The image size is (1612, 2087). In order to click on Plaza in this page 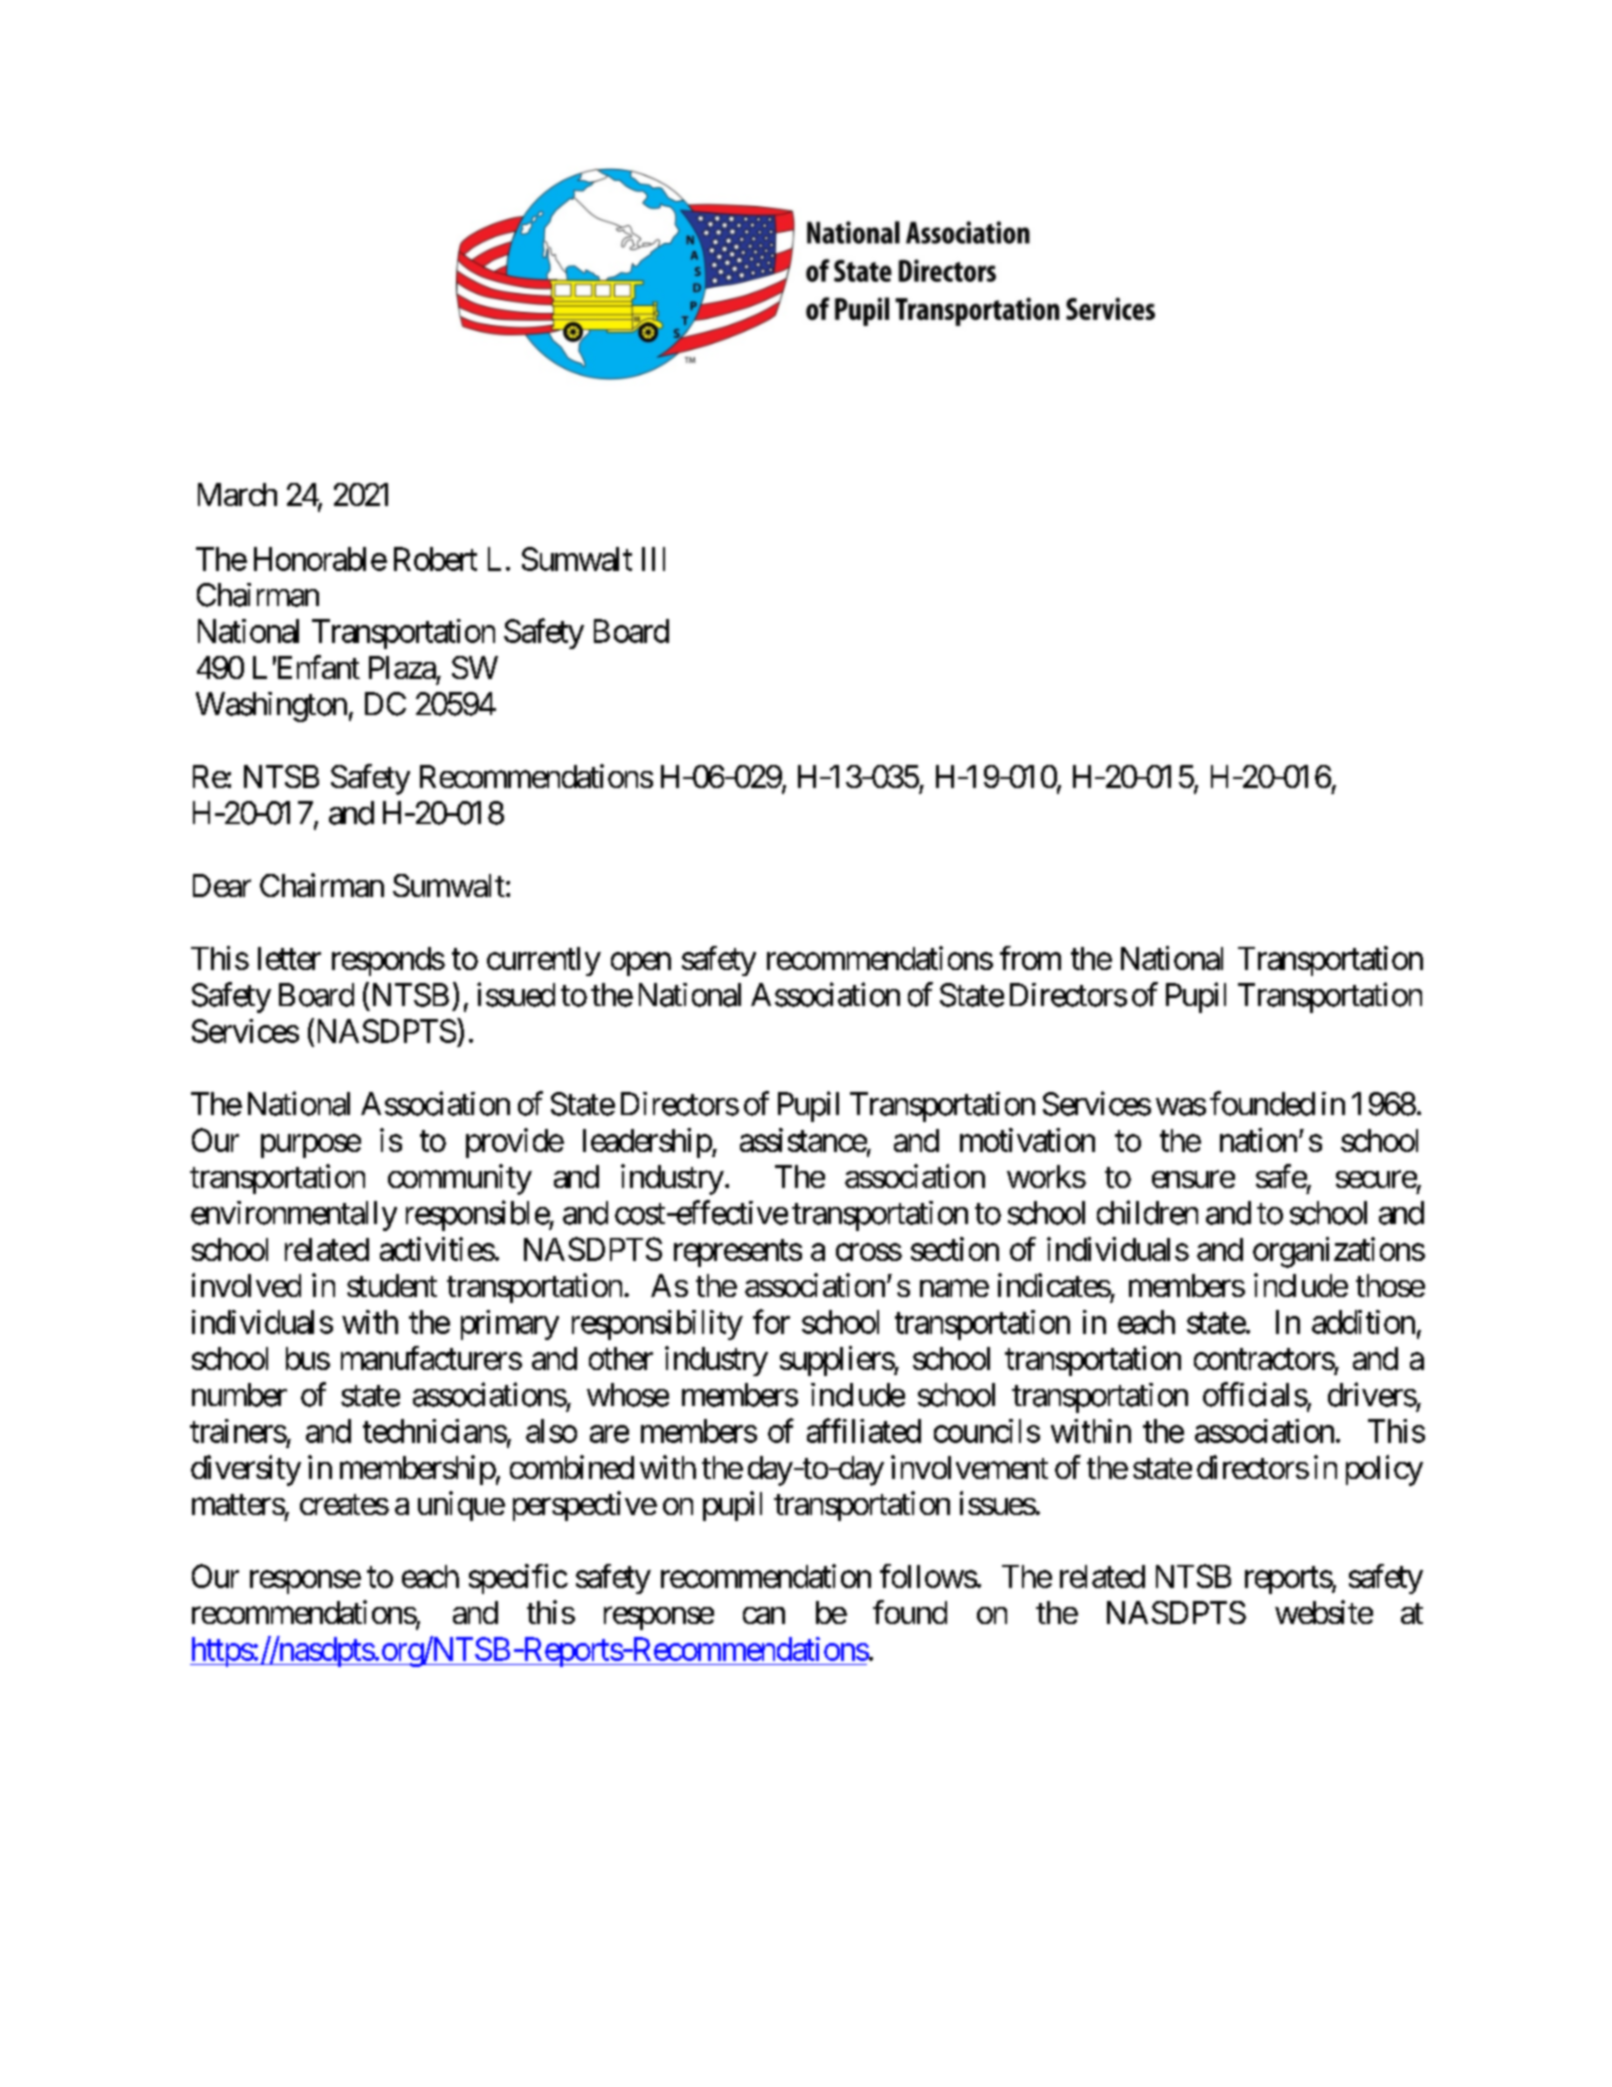, I will do `click(402, 667)`.
